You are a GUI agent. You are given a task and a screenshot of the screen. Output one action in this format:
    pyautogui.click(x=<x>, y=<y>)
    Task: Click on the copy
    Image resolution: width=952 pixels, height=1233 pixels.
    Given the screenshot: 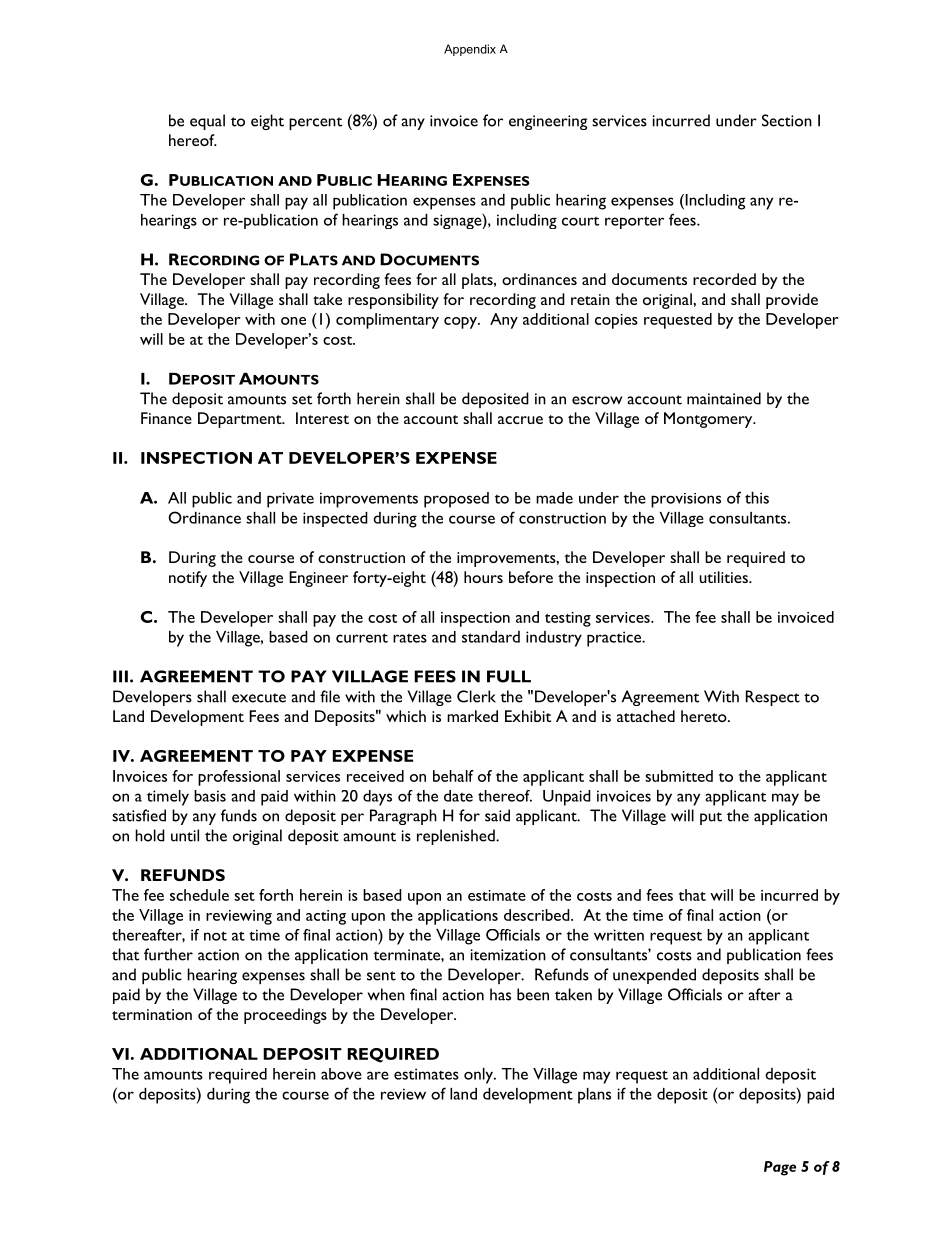 What is the action you would take?
    pyautogui.click(x=461, y=323)
